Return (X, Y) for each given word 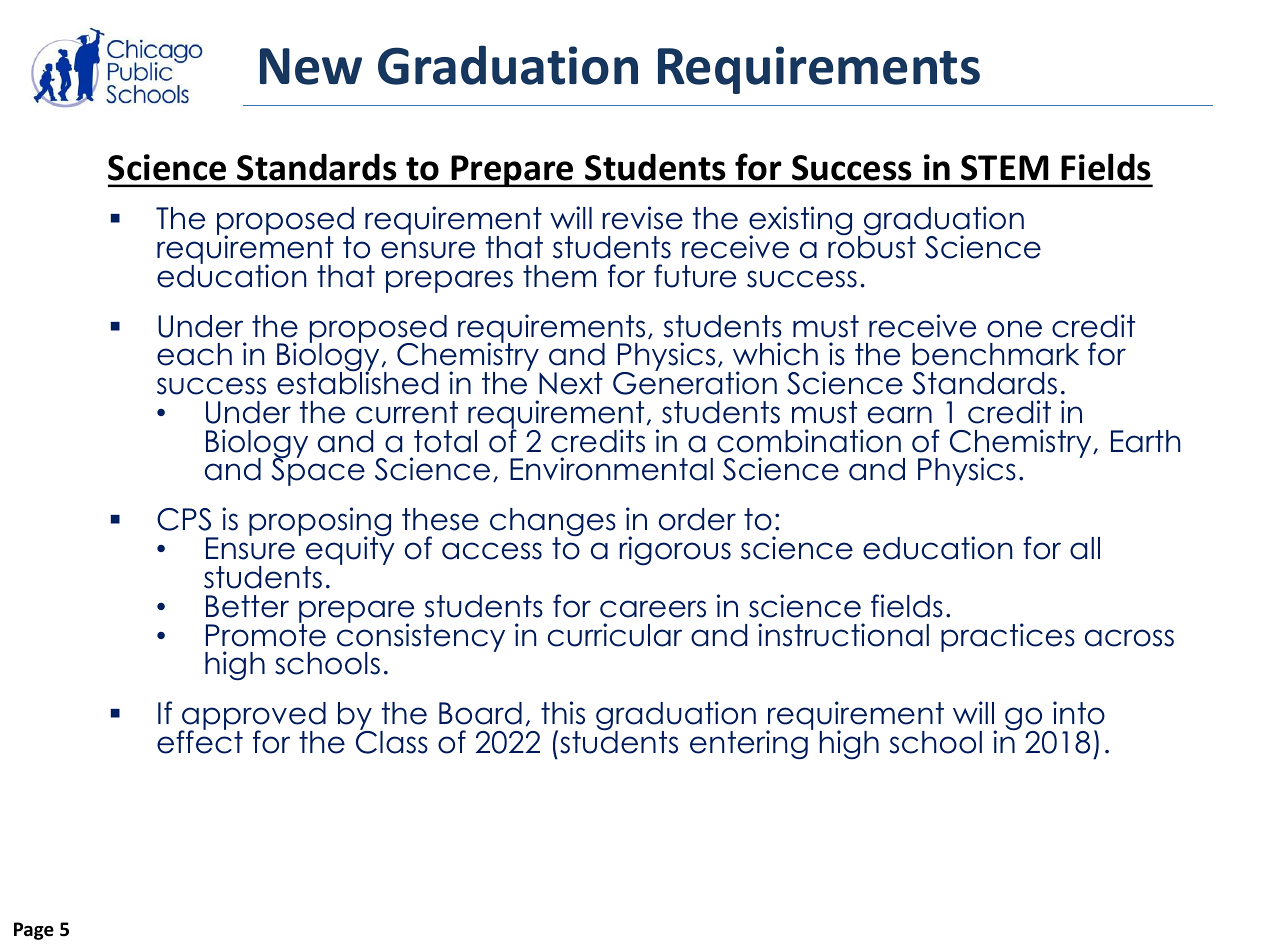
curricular (615, 635)
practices (1008, 637)
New (311, 66)
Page (34, 931)
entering (749, 745)
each (194, 354)
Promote (266, 634)
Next (571, 383)
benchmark (995, 354)
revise (642, 218)
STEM (1004, 168)
